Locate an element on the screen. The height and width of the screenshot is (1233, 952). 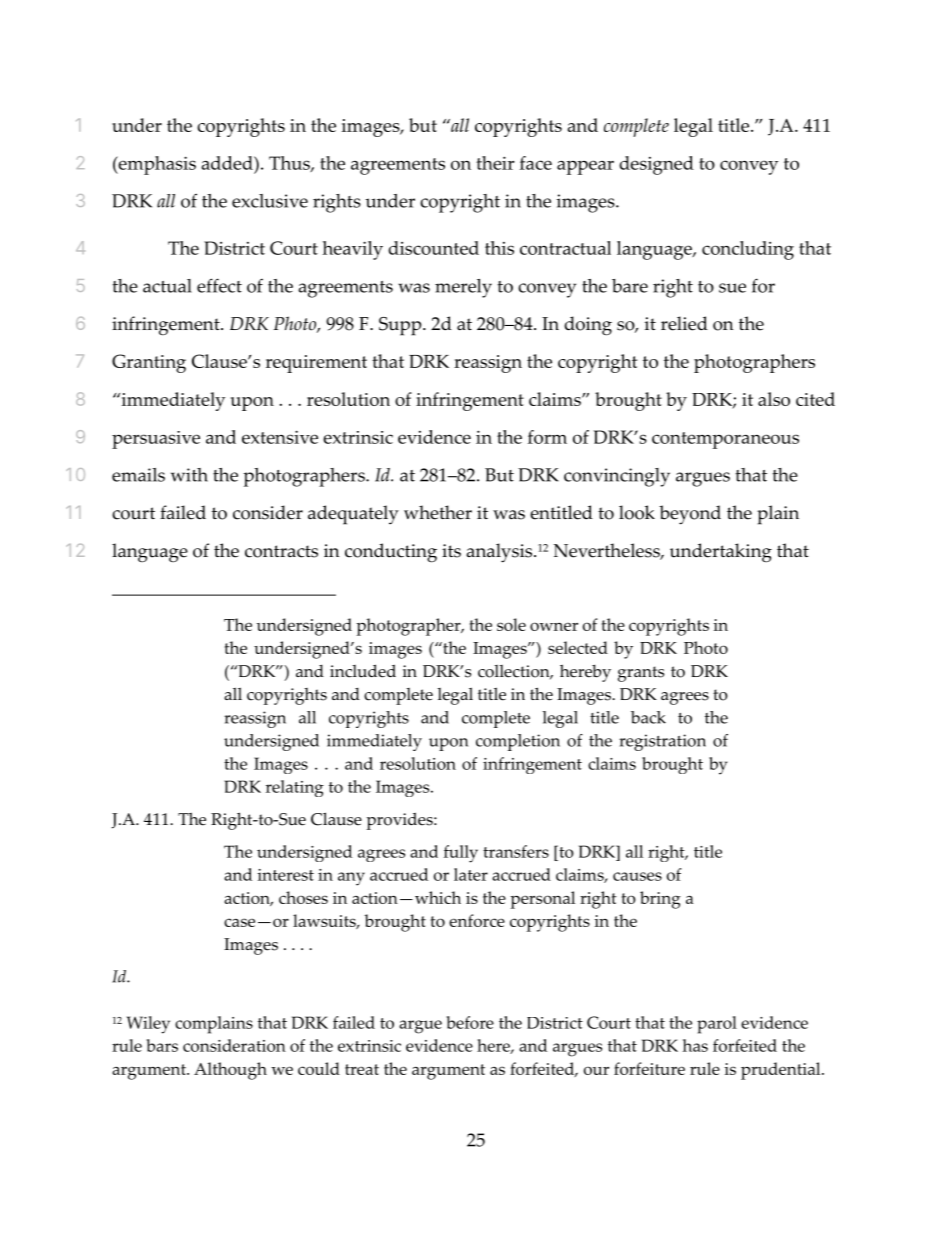
their is located at coordinates (495, 163).
